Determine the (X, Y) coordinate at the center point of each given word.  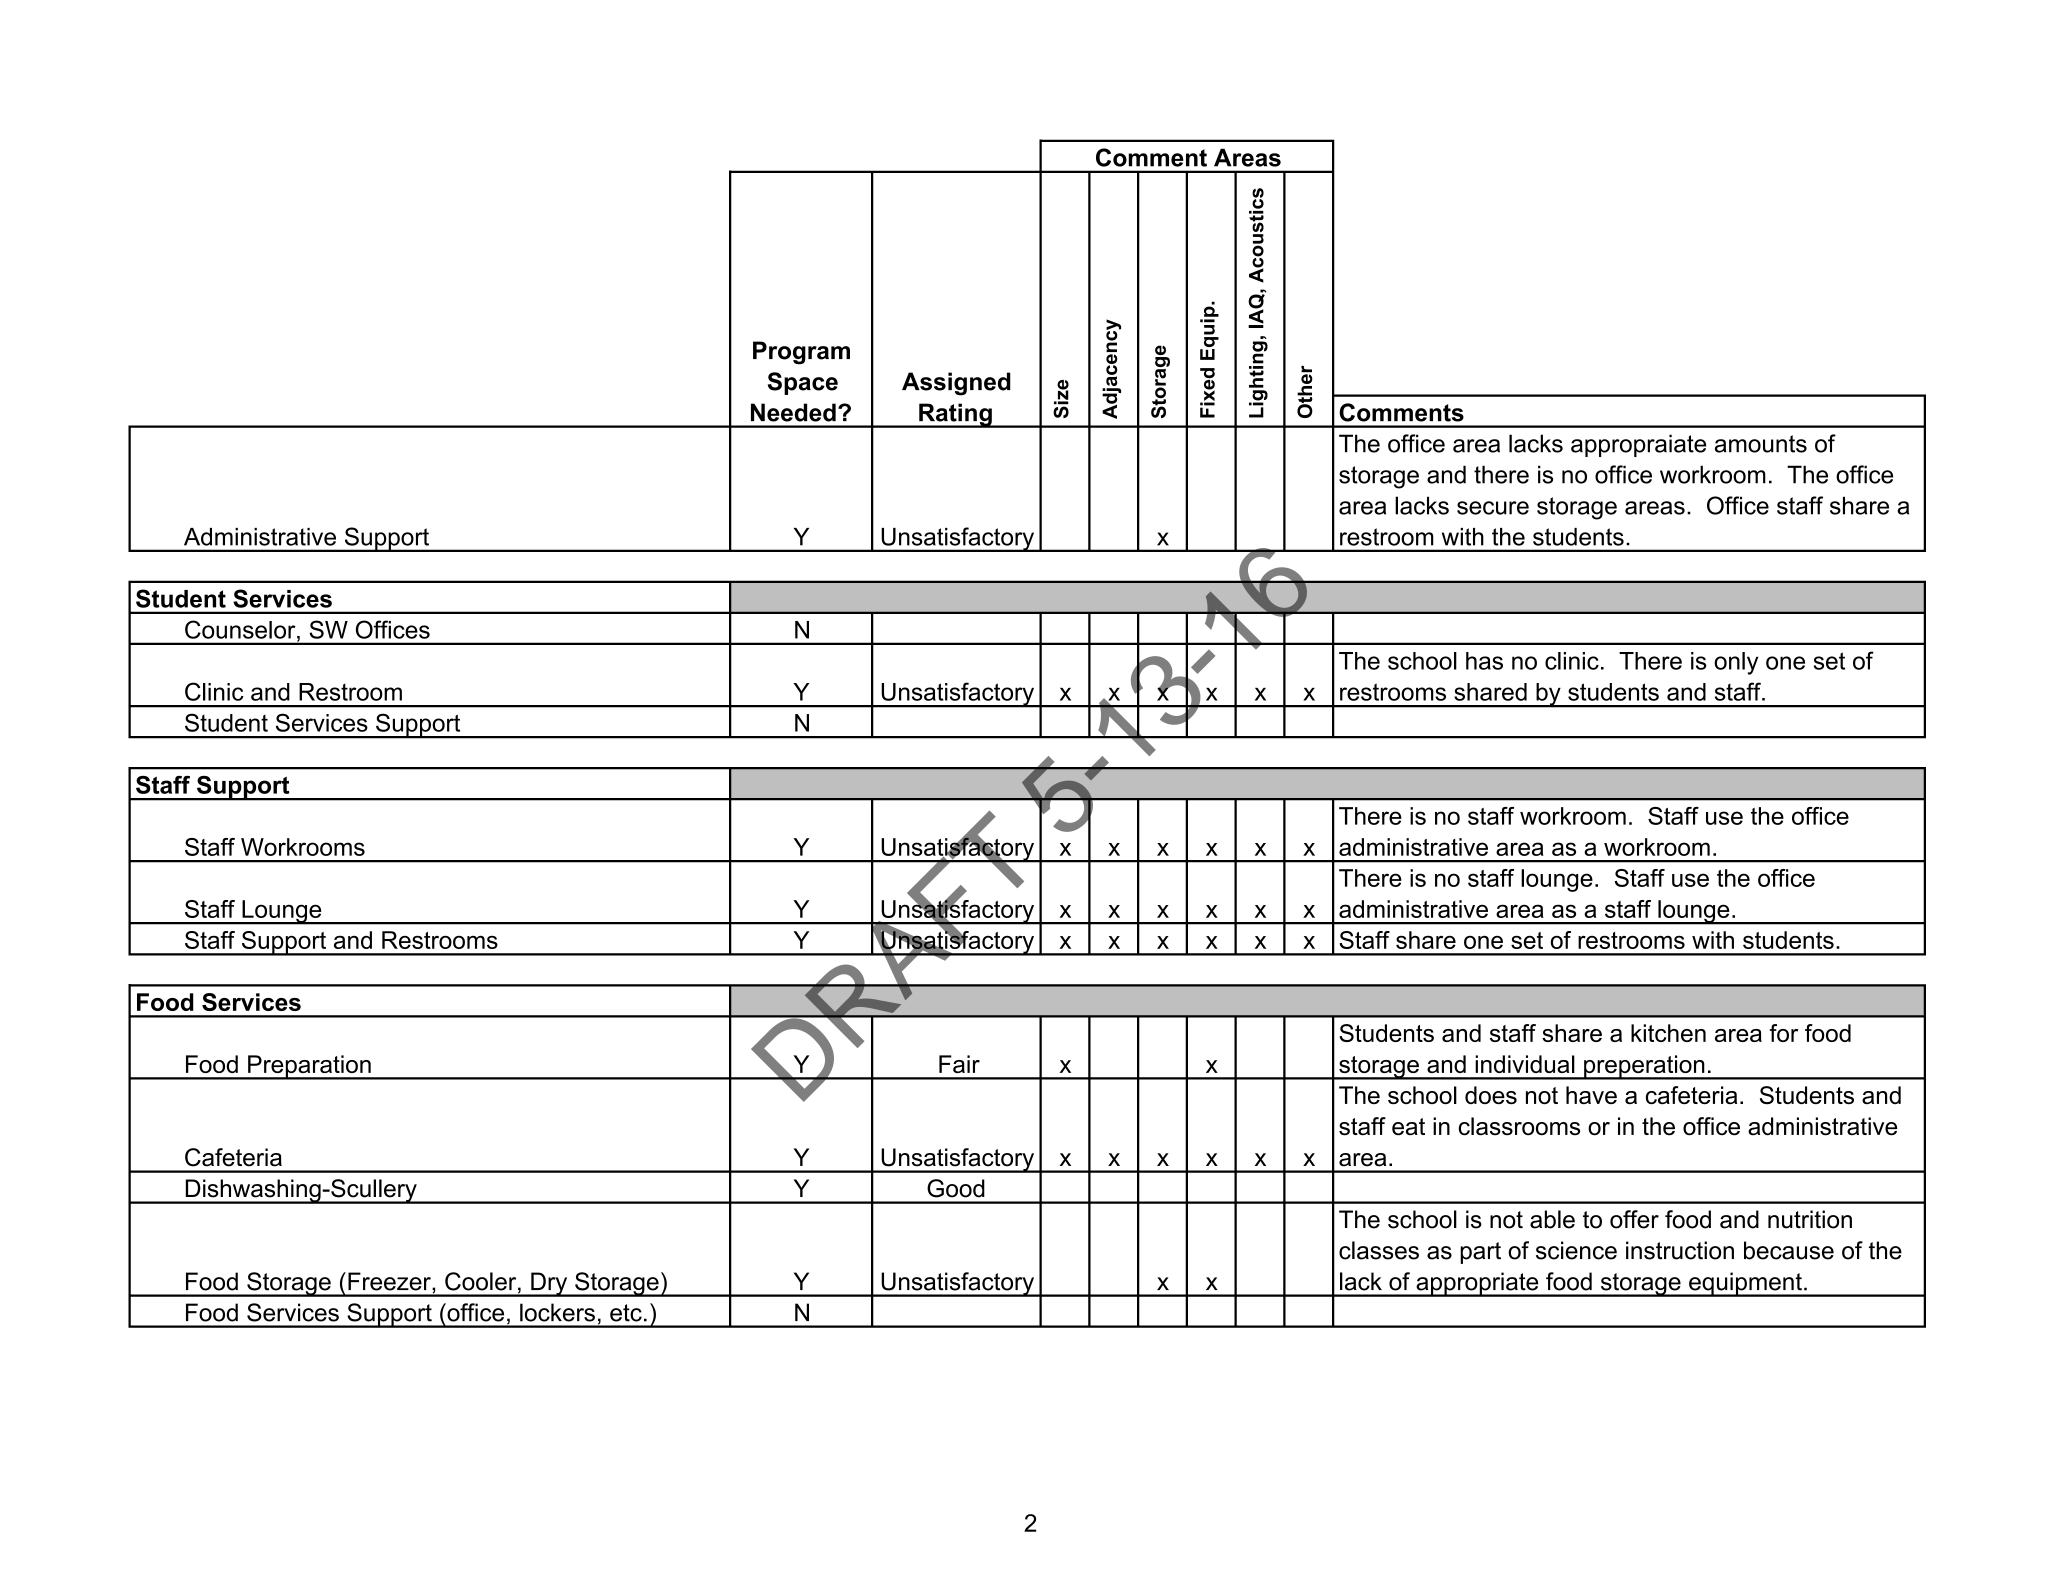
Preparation (309, 1067)
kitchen (1668, 1033)
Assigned (956, 384)
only (1736, 663)
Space (803, 383)
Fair (959, 1064)
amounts (1761, 444)
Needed (793, 412)
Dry (549, 1284)
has (1484, 661)
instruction (1680, 1250)
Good (956, 1188)
